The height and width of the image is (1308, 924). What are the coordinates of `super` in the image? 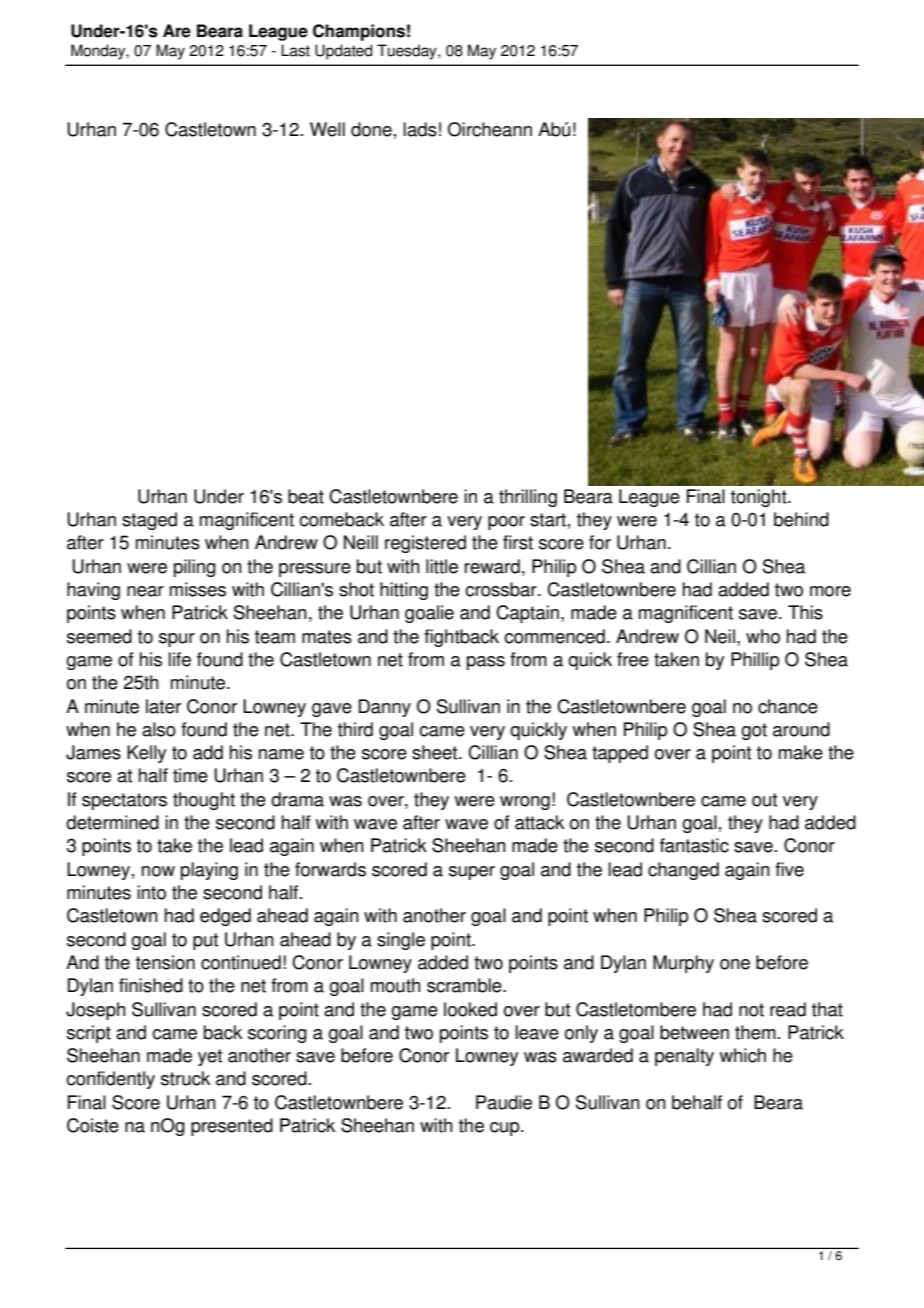 It's located at (472, 873).
